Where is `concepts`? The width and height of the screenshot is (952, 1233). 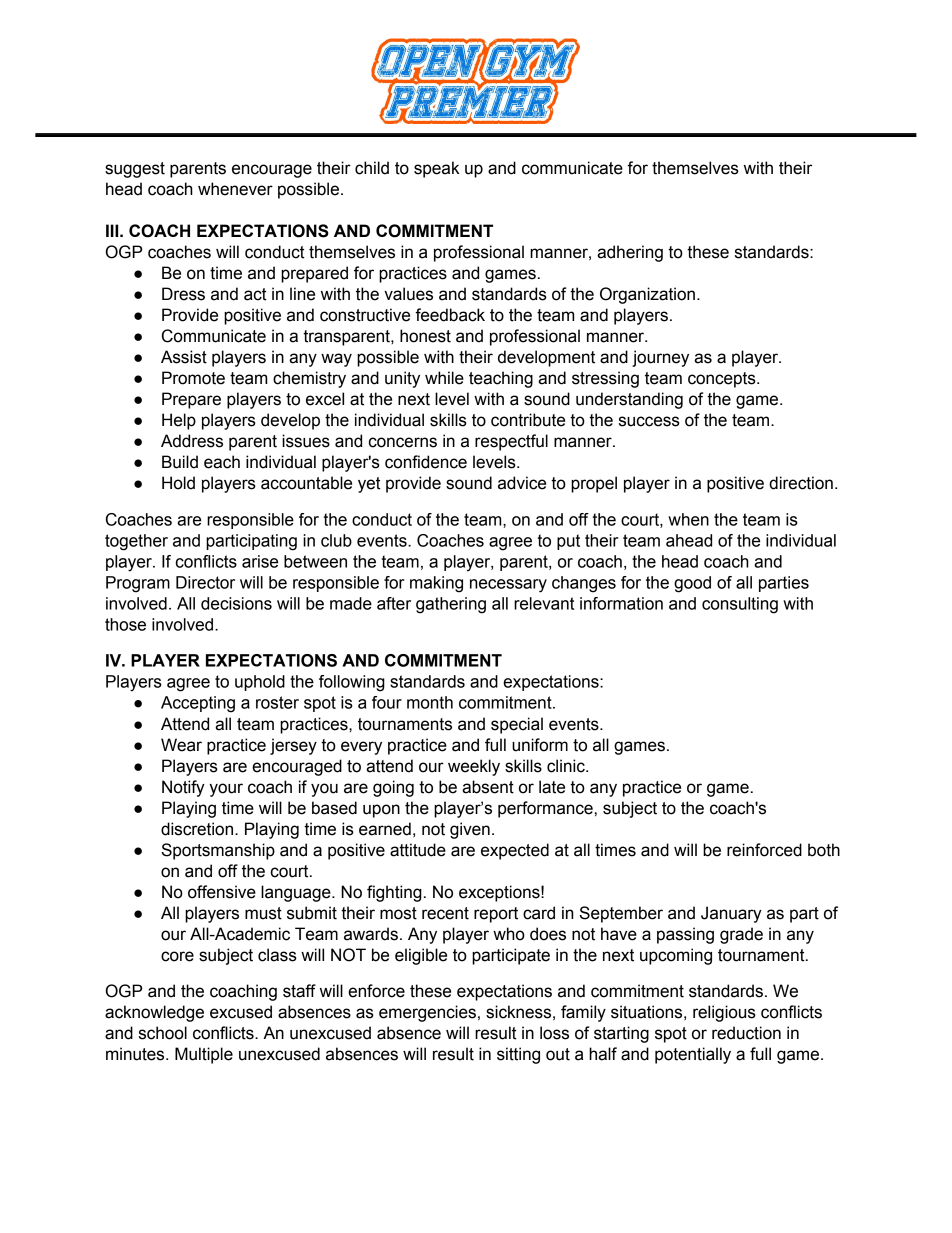
concepts is located at coordinates (723, 380).
